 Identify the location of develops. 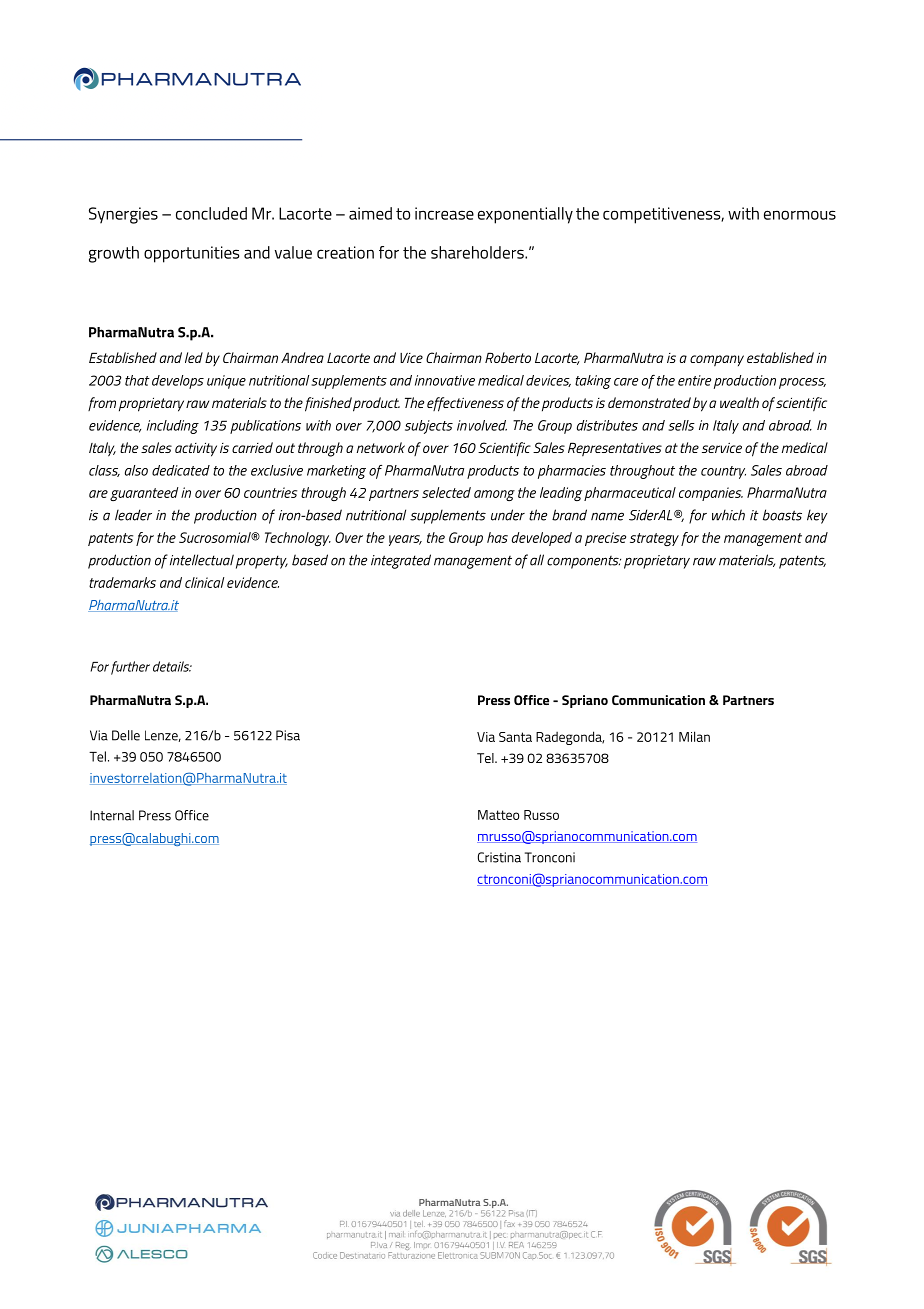
(178, 382).
